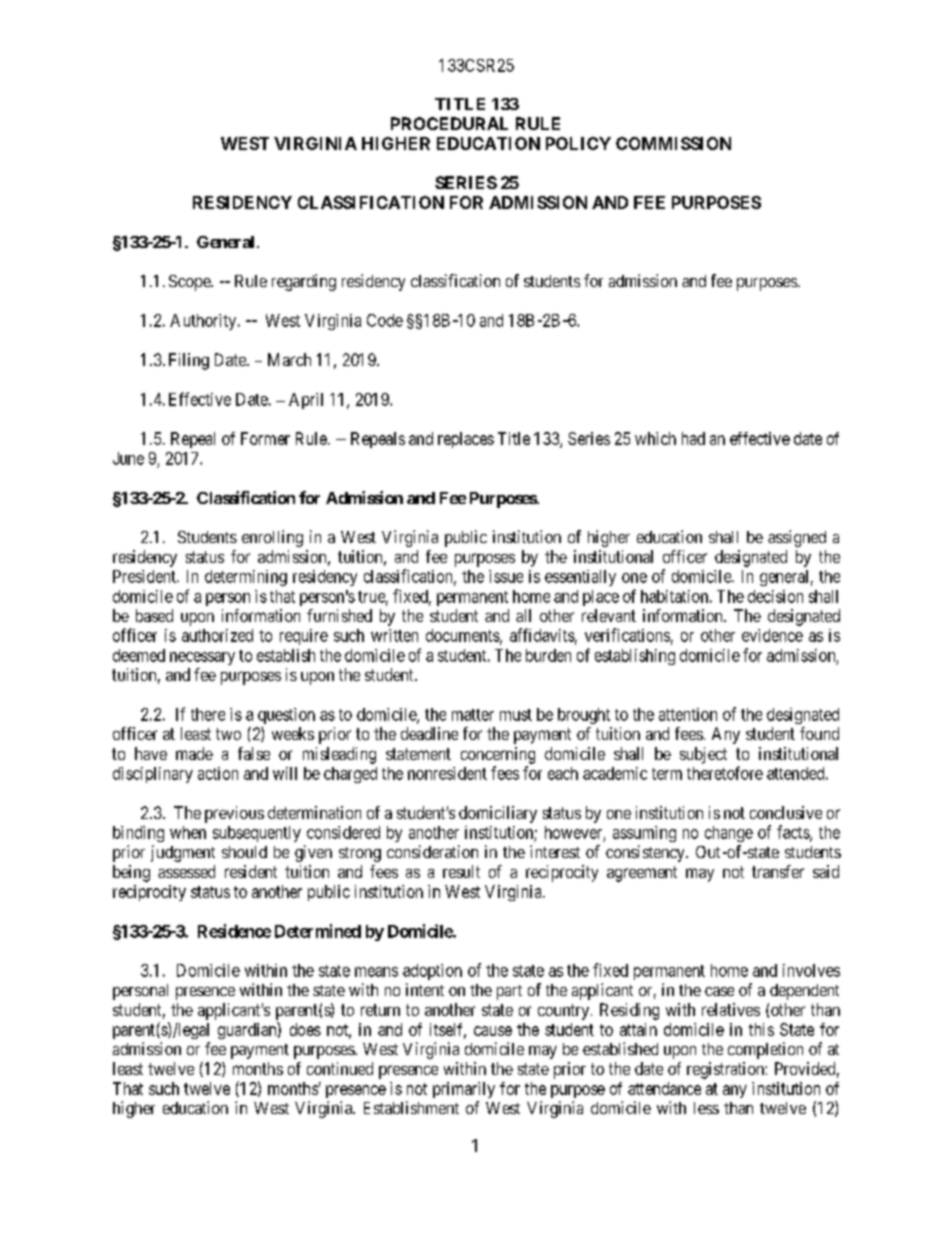 The width and height of the image is (952, 1233). I want to click on COMMISSION, so click(673, 143).
